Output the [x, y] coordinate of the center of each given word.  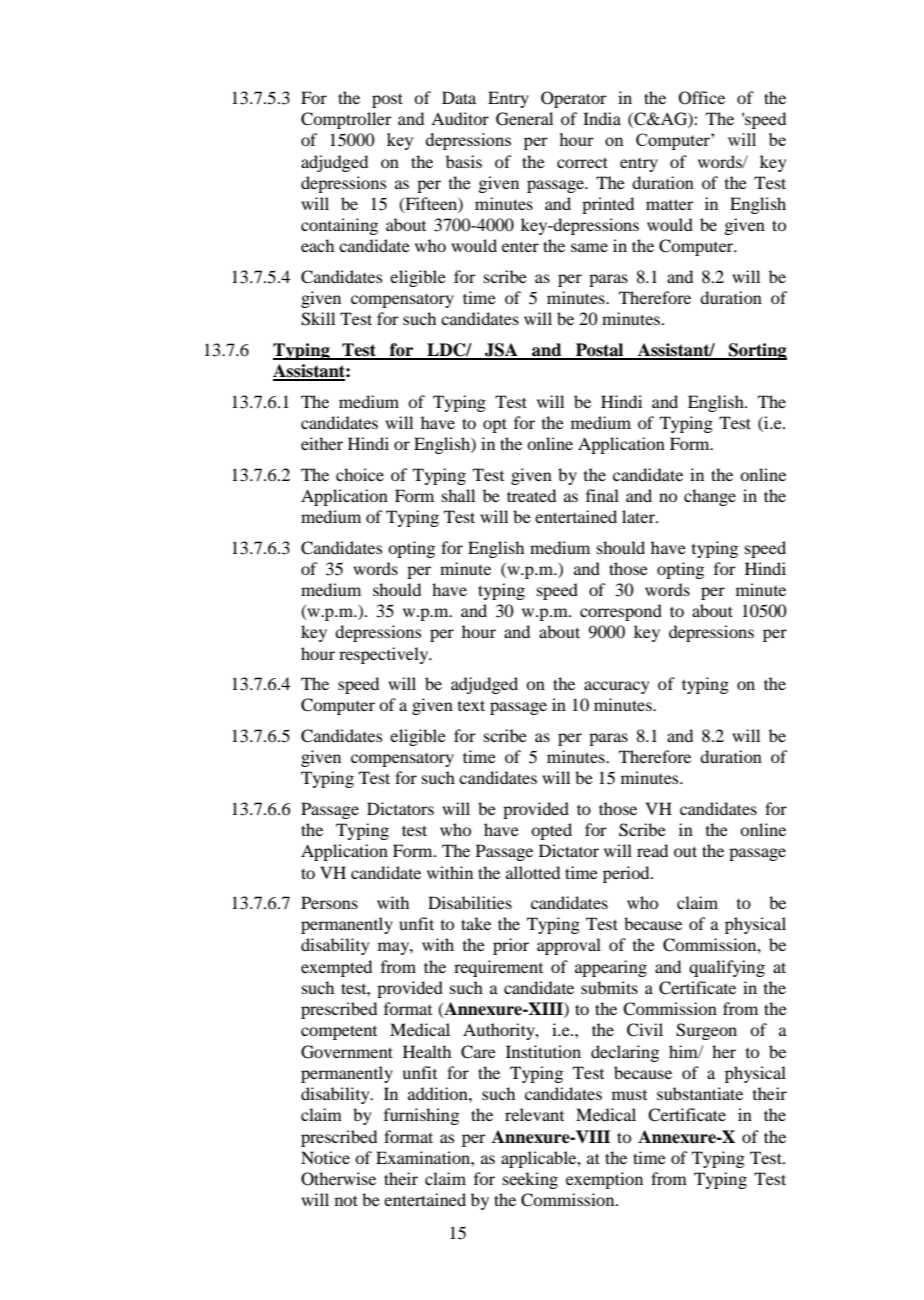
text [471, 705]
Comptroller [346, 120]
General [524, 119]
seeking [530, 1180]
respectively [385, 655]
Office [702, 98]
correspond [621, 612]
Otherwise [338, 1179]
